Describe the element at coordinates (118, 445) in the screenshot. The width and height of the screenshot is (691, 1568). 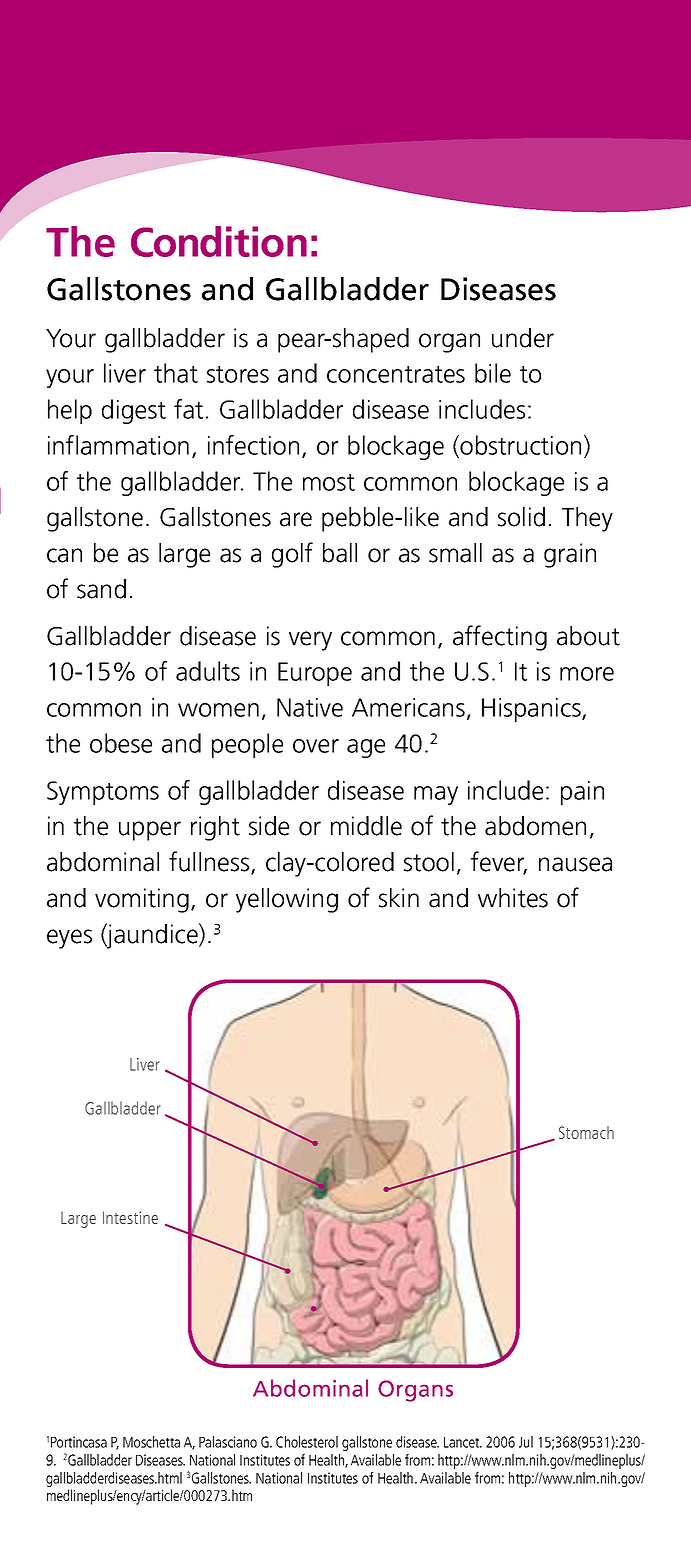
I see `inflammation` at that location.
